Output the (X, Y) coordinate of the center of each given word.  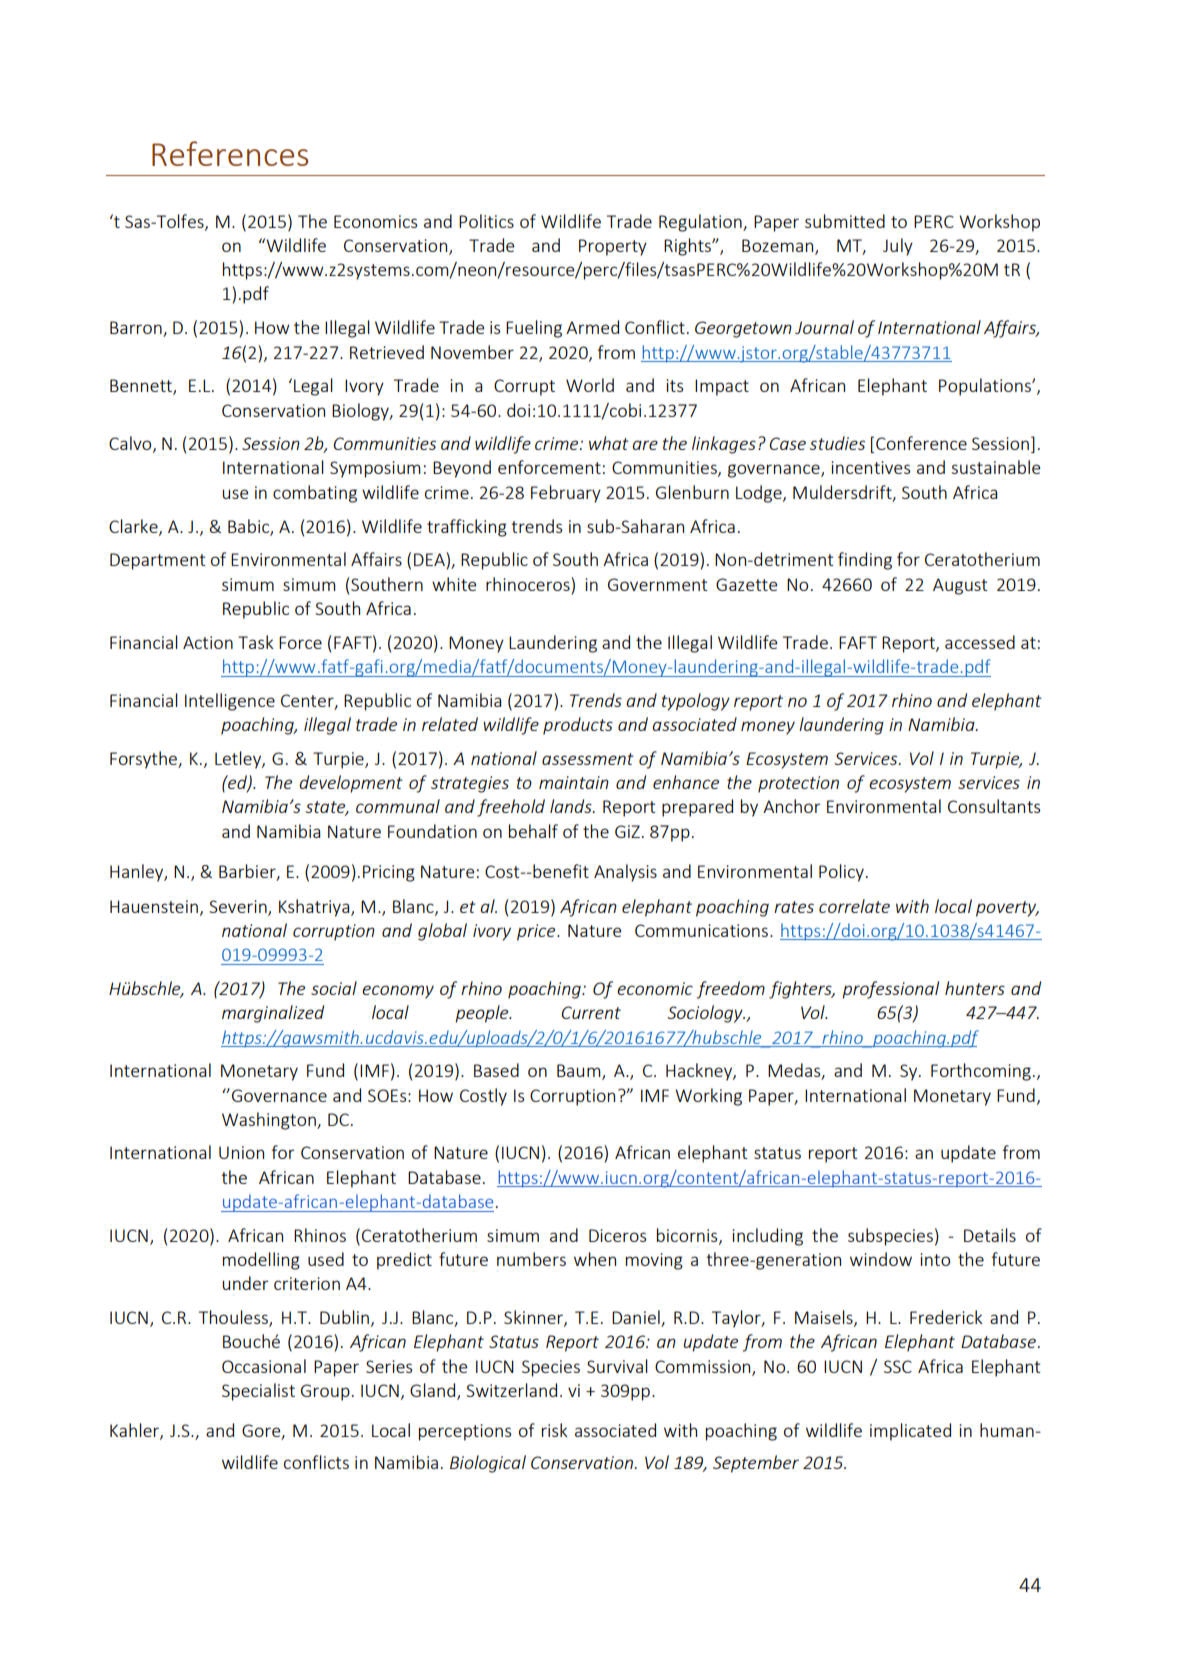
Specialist (258, 1392)
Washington (270, 1121)
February (566, 494)
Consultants (994, 806)
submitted (845, 221)
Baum (580, 1072)
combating (315, 494)
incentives (870, 467)
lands (572, 806)
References (230, 153)
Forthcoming (981, 1072)
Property (613, 247)
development (351, 784)
